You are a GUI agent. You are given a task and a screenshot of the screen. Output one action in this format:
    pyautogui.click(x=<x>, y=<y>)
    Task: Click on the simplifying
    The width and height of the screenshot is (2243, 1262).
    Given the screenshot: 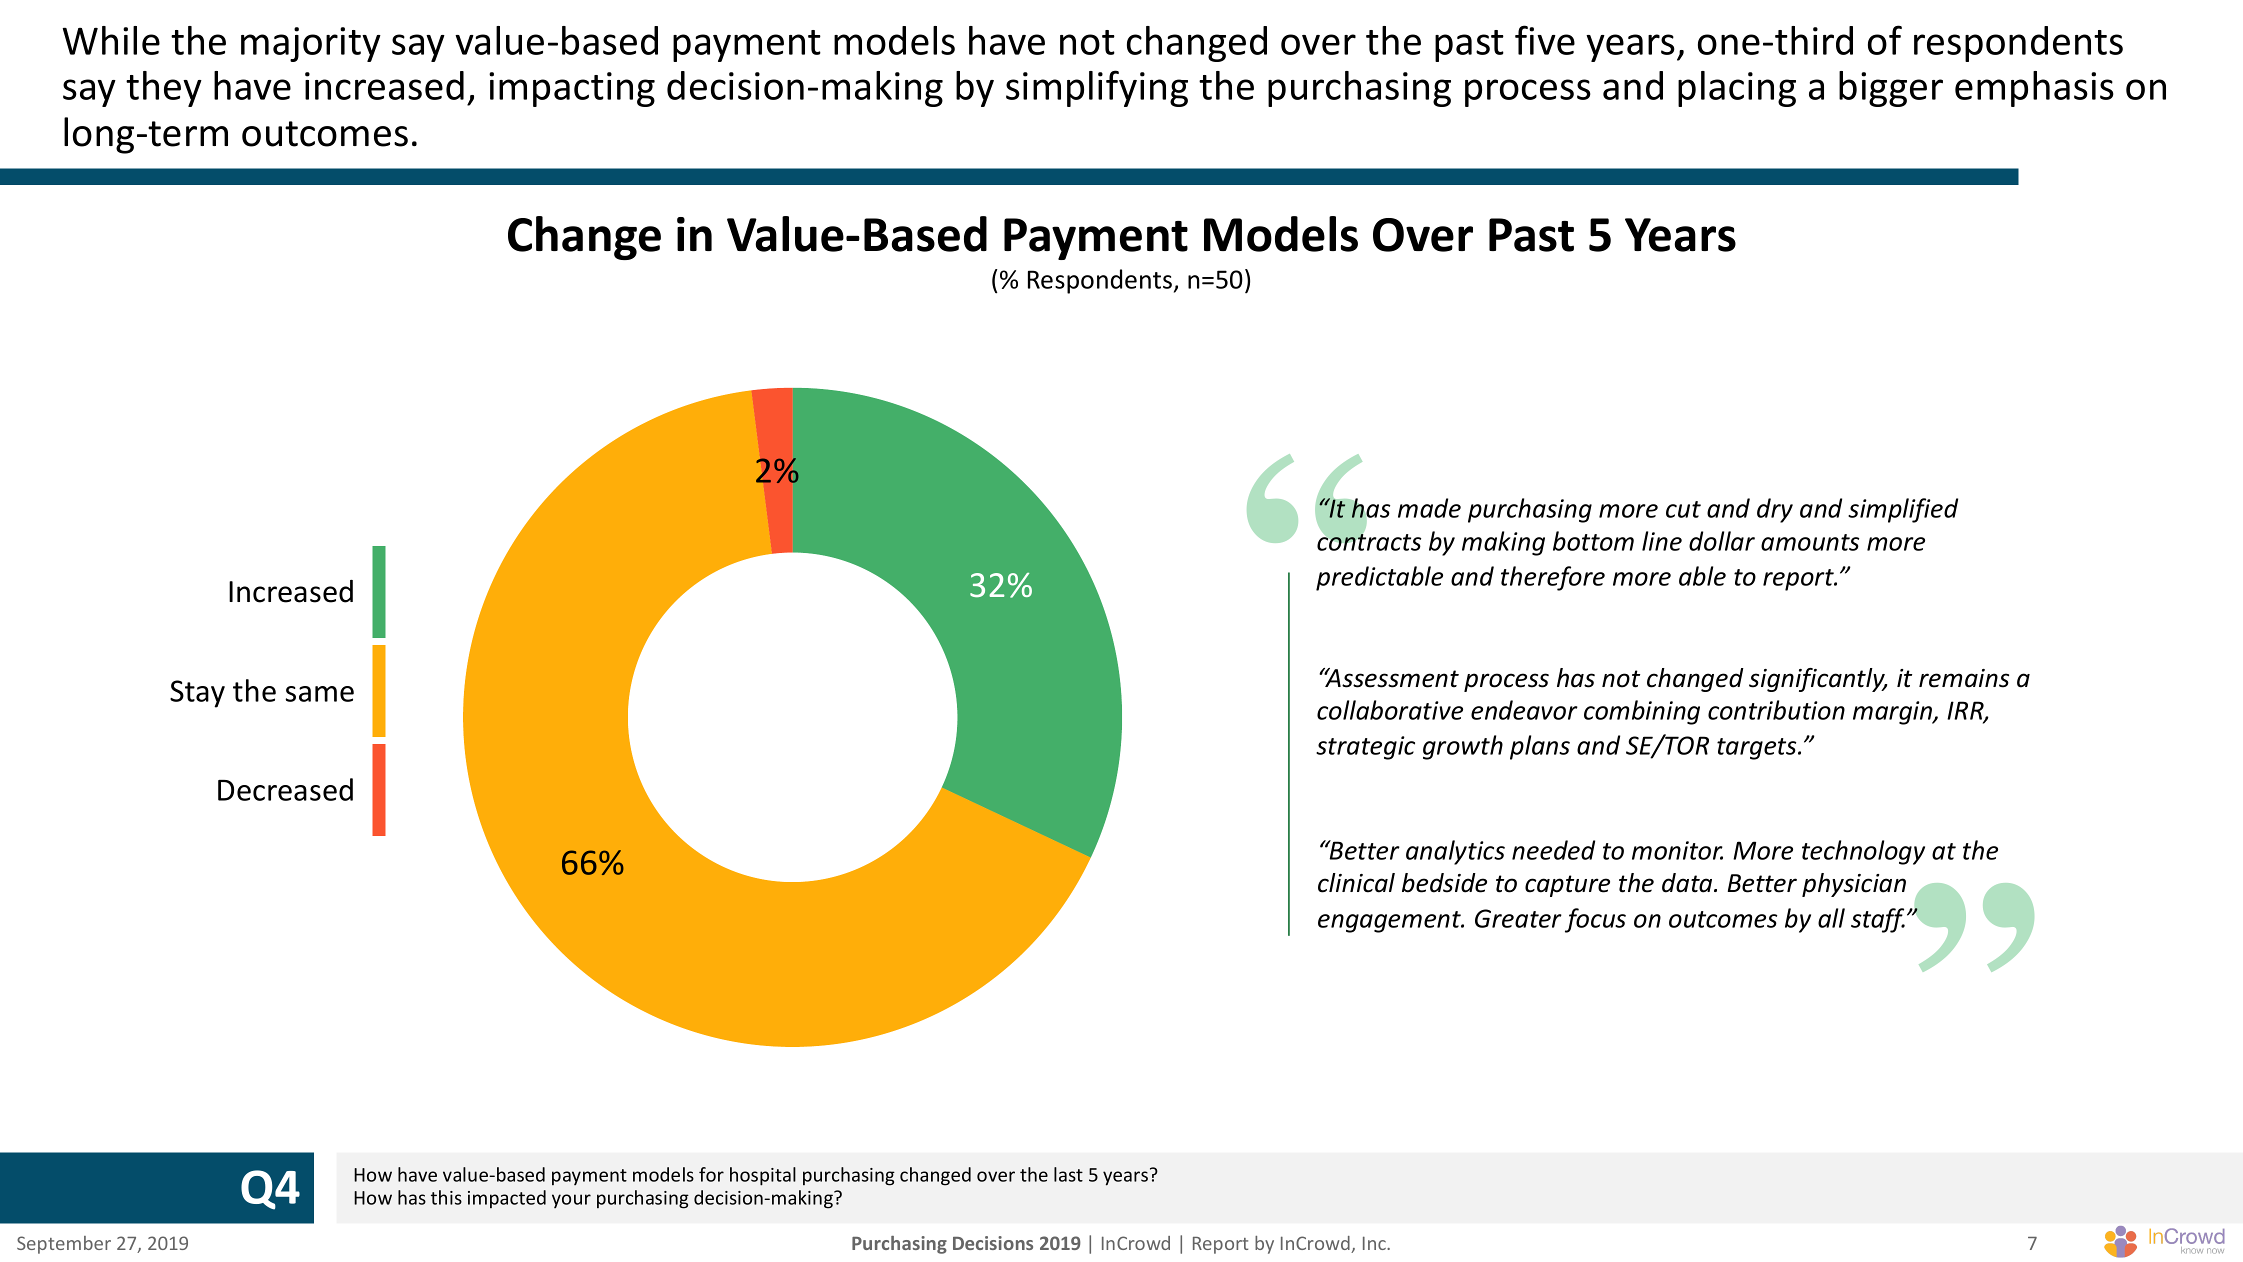 What is the action you would take?
    pyautogui.click(x=1097, y=88)
